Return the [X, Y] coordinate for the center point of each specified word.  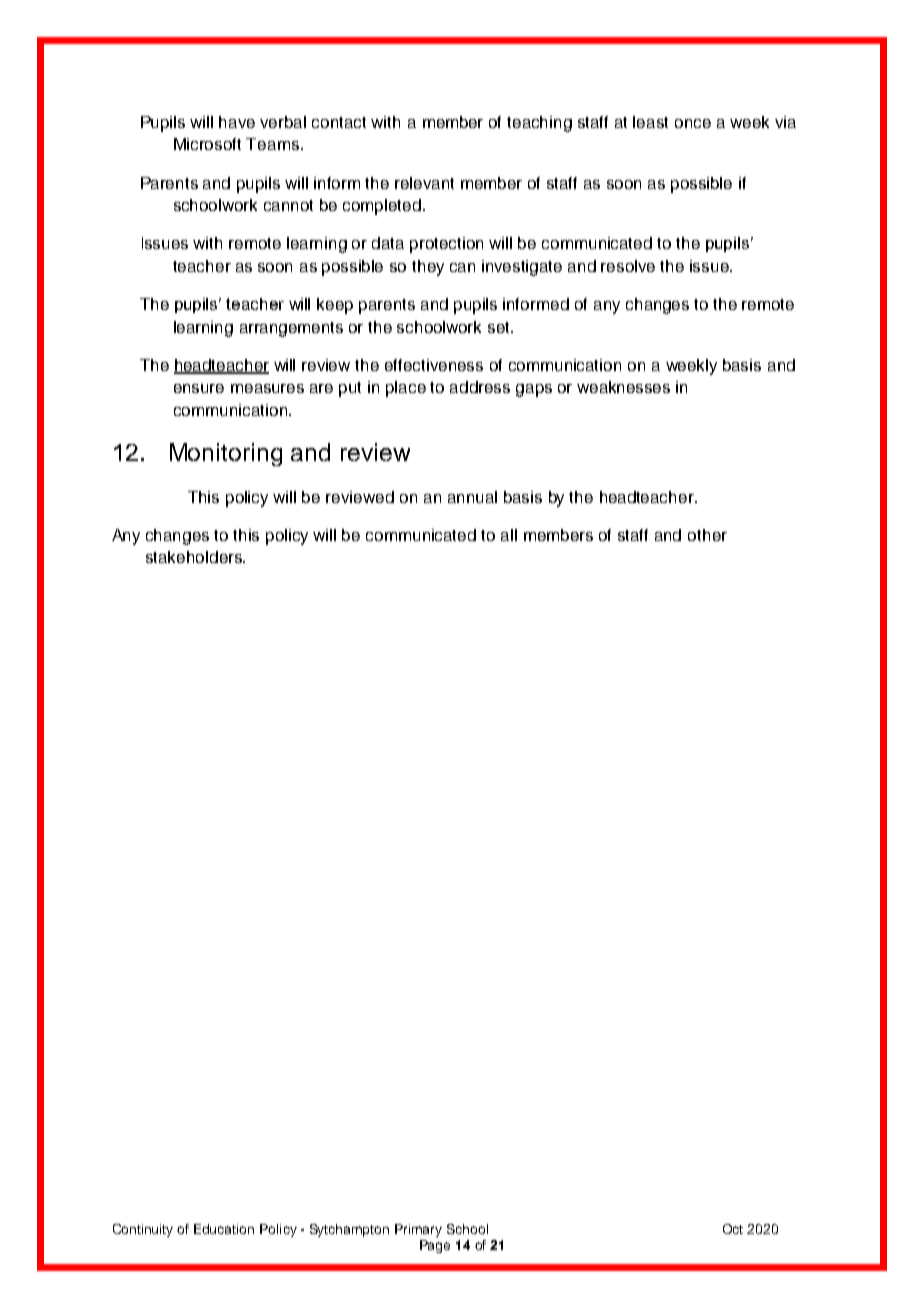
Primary [418, 1230]
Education [224, 1229]
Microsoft [207, 144]
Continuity [143, 1230]
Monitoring [226, 454]
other [707, 535]
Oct [733, 1229]
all [509, 535]
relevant [424, 183]
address [480, 387]
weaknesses [623, 387]
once [693, 123]
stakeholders [195, 557]
